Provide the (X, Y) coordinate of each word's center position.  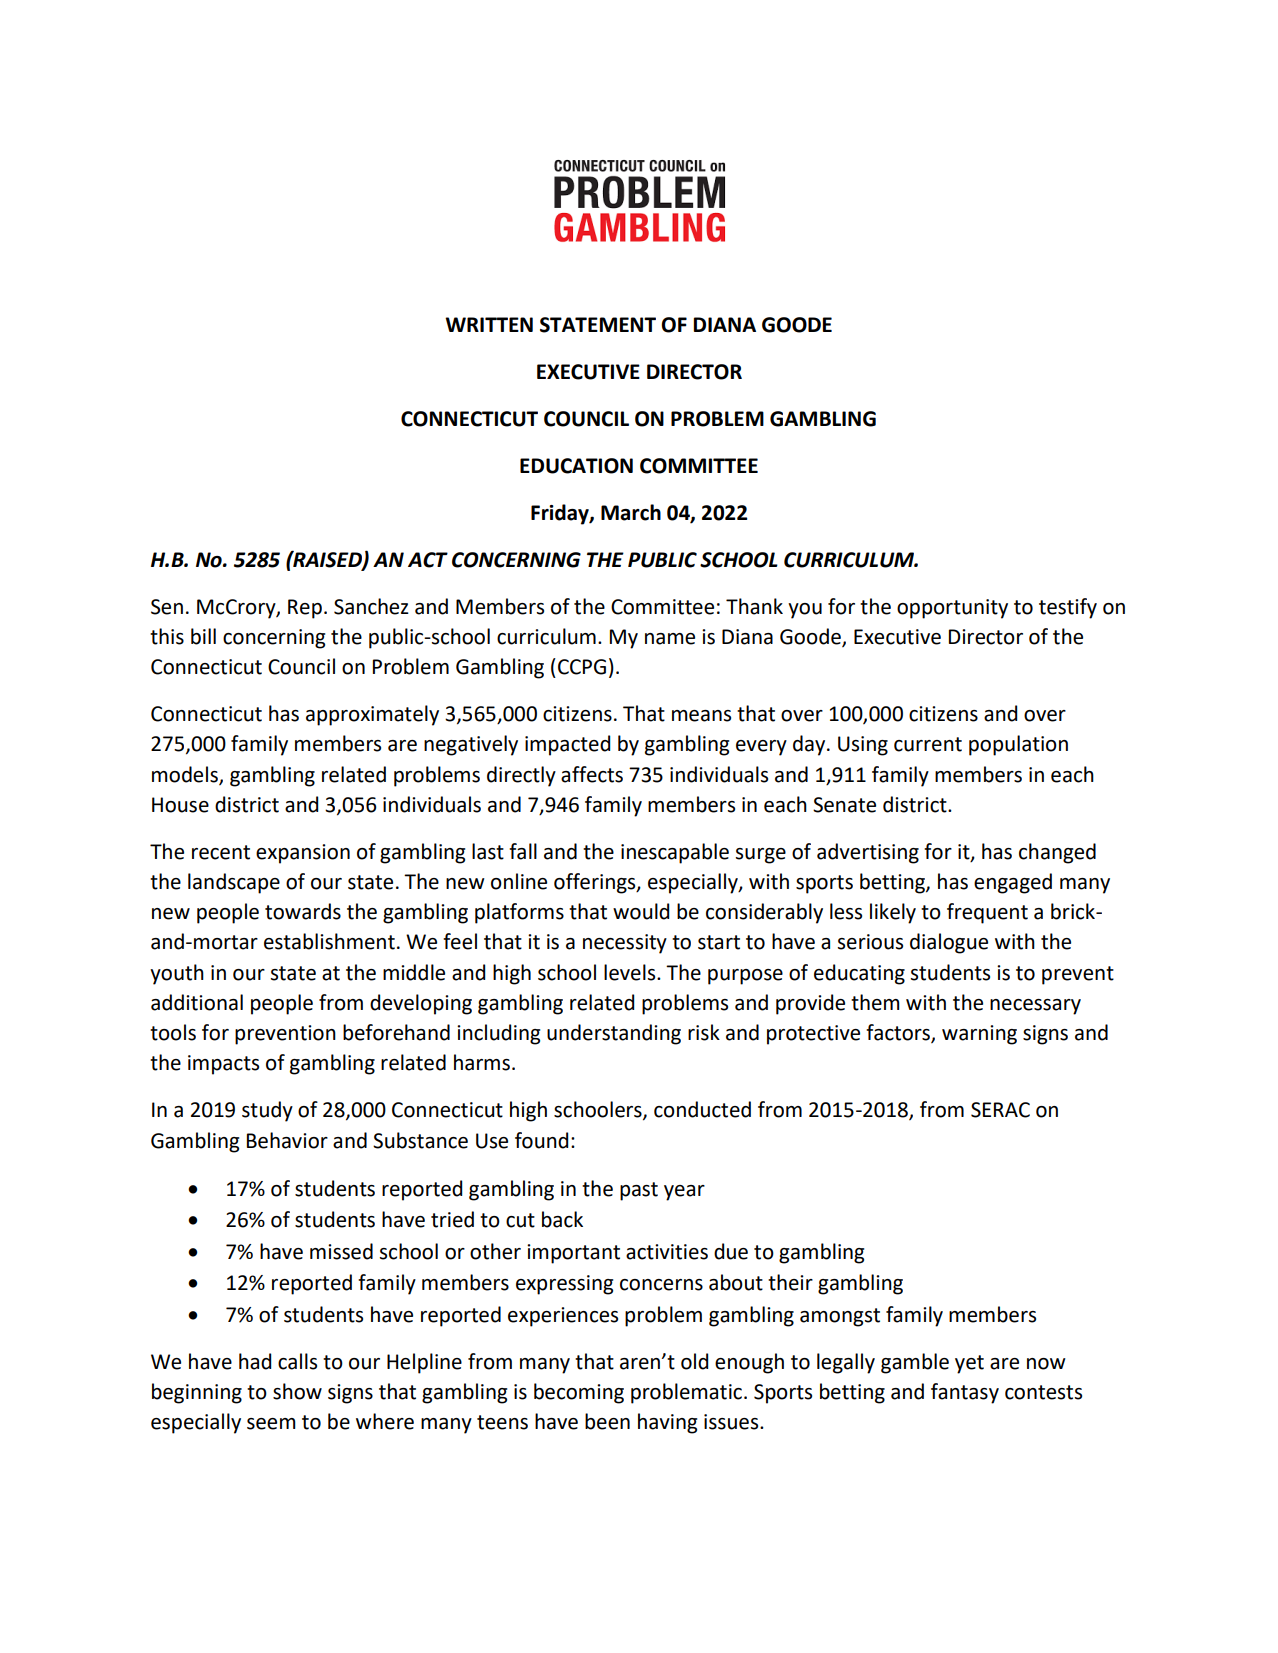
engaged (1013, 883)
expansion (303, 854)
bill (203, 636)
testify (1068, 608)
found (541, 1140)
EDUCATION (576, 466)
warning (979, 1035)
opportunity (952, 609)
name (670, 639)
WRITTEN (489, 324)
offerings (596, 883)
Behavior (287, 1140)
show (297, 1391)
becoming (579, 1393)
